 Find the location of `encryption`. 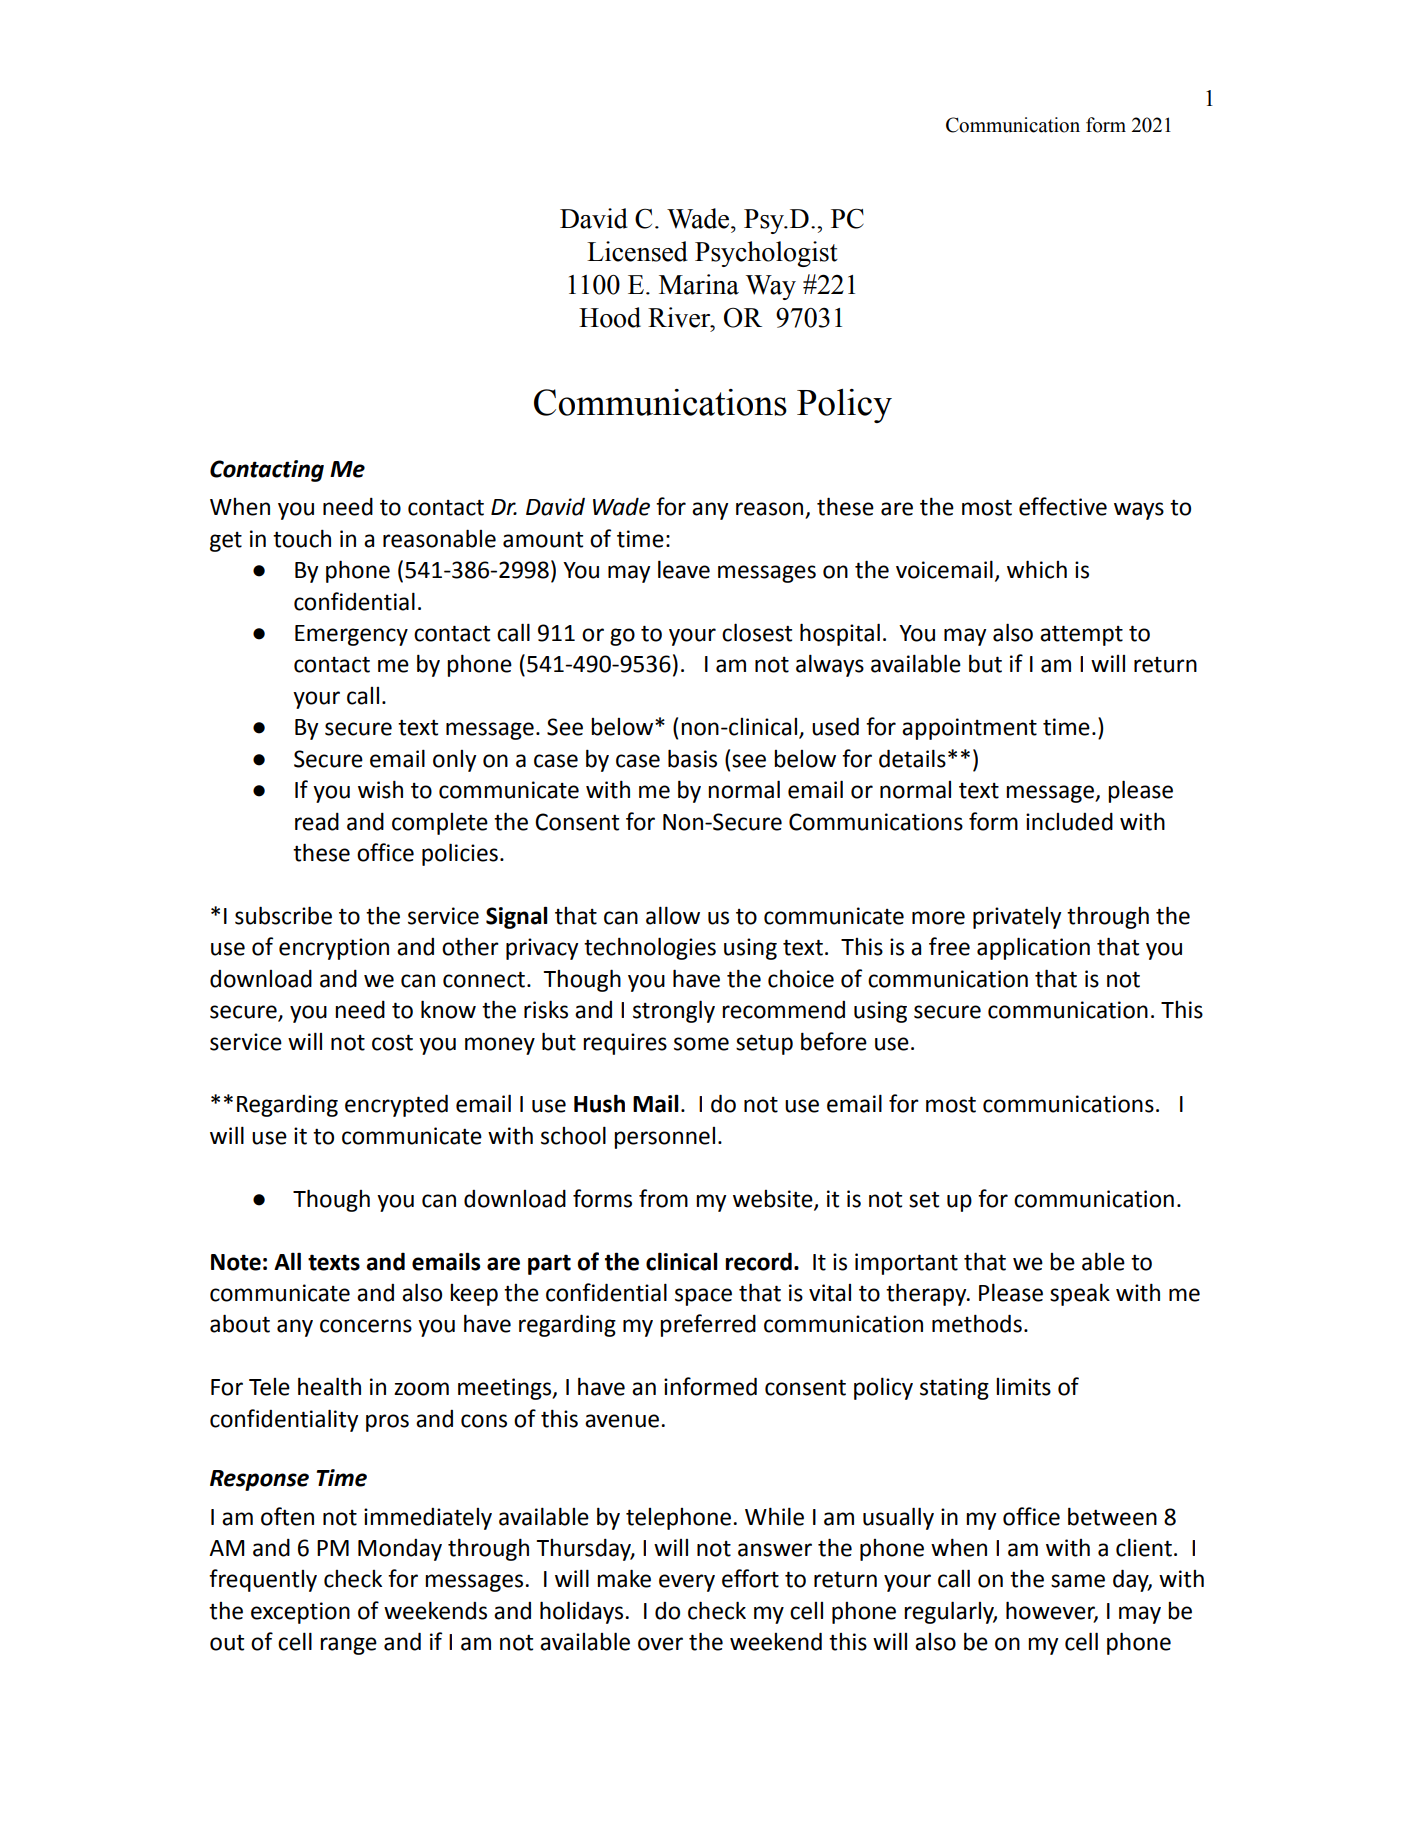

encryption is located at coordinates (334, 949).
